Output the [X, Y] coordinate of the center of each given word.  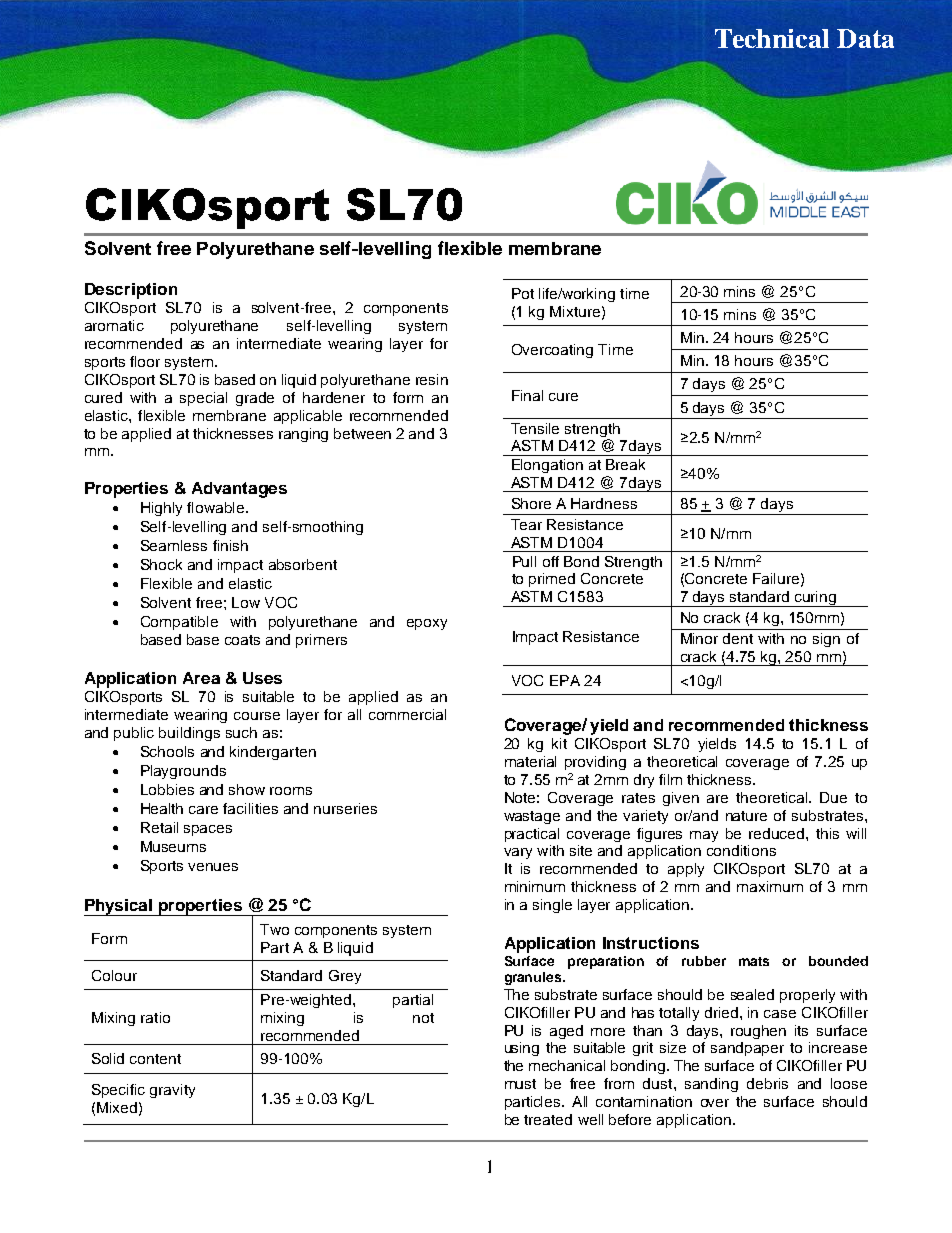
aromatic [114, 325]
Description [131, 291]
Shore [531, 503]
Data [865, 38]
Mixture [575, 311]
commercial [407, 714]
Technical [772, 38]
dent [738, 638]
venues [213, 867]
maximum [770, 886]
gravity [172, 1091]
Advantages [239, 490]
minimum [535, 886]
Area [201, 678]
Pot [523, 293]
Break [625, 464]
